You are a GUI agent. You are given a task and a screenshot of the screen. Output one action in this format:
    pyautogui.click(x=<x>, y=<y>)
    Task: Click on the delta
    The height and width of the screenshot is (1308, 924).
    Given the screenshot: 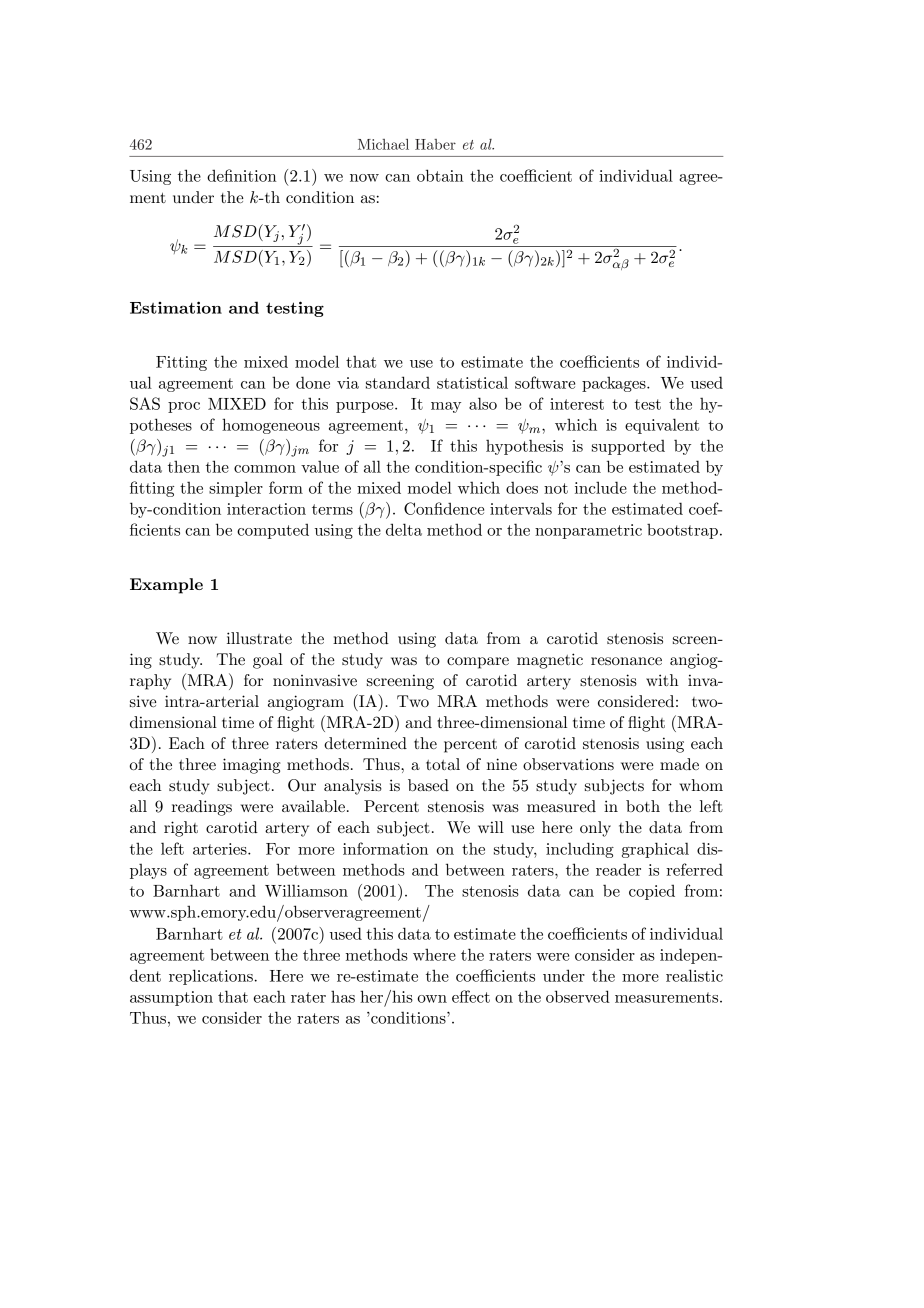 What is the action you would take?
    pyautogui.click(x=404, y=529)
